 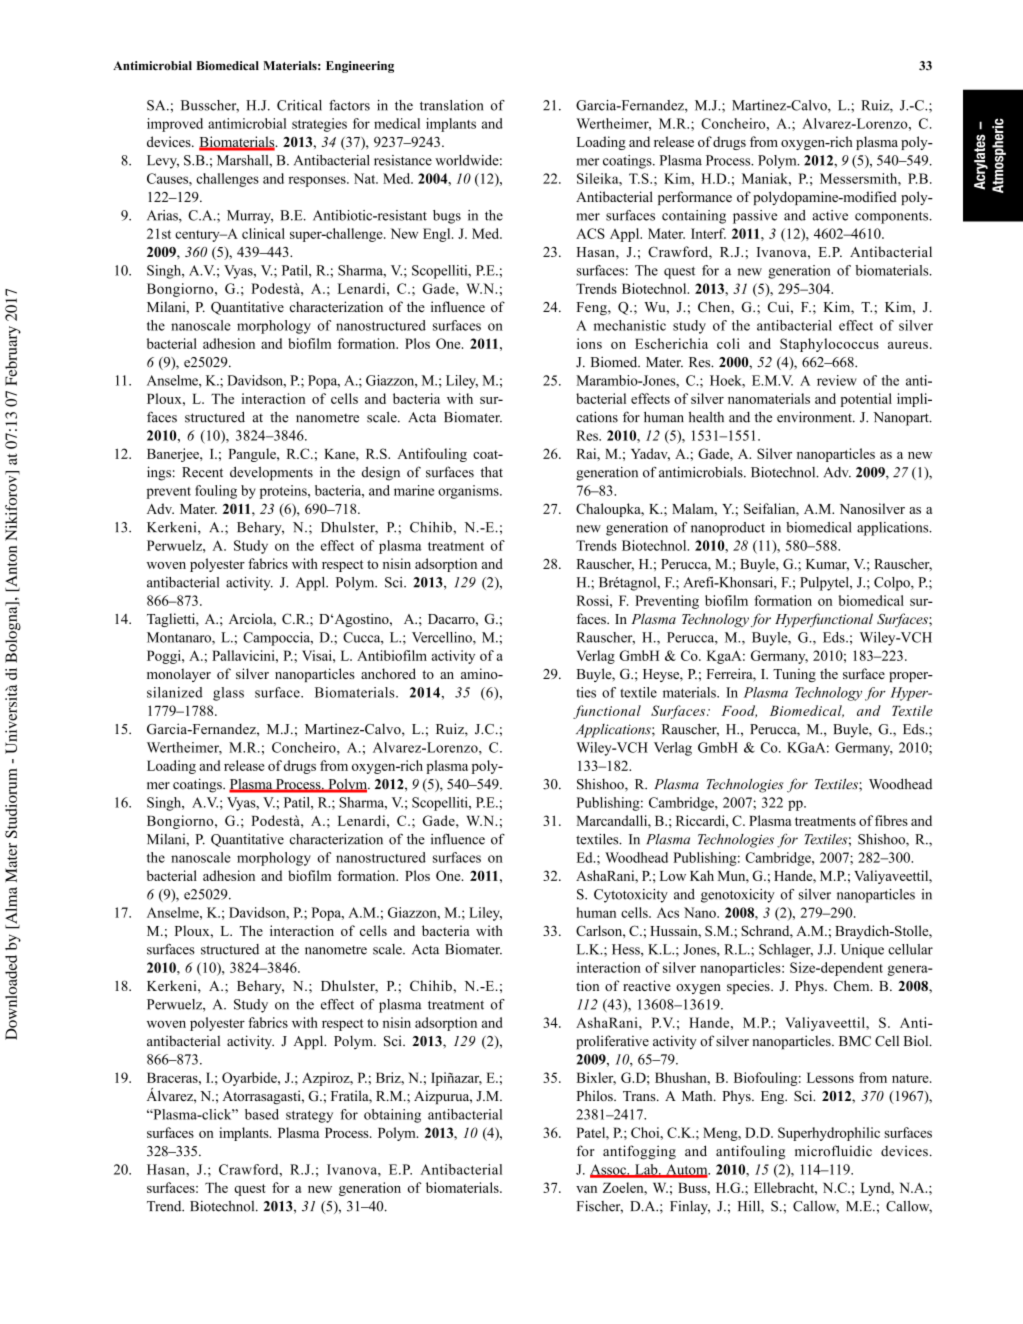 I want to click on resistance, so click(x=403, y=160).
